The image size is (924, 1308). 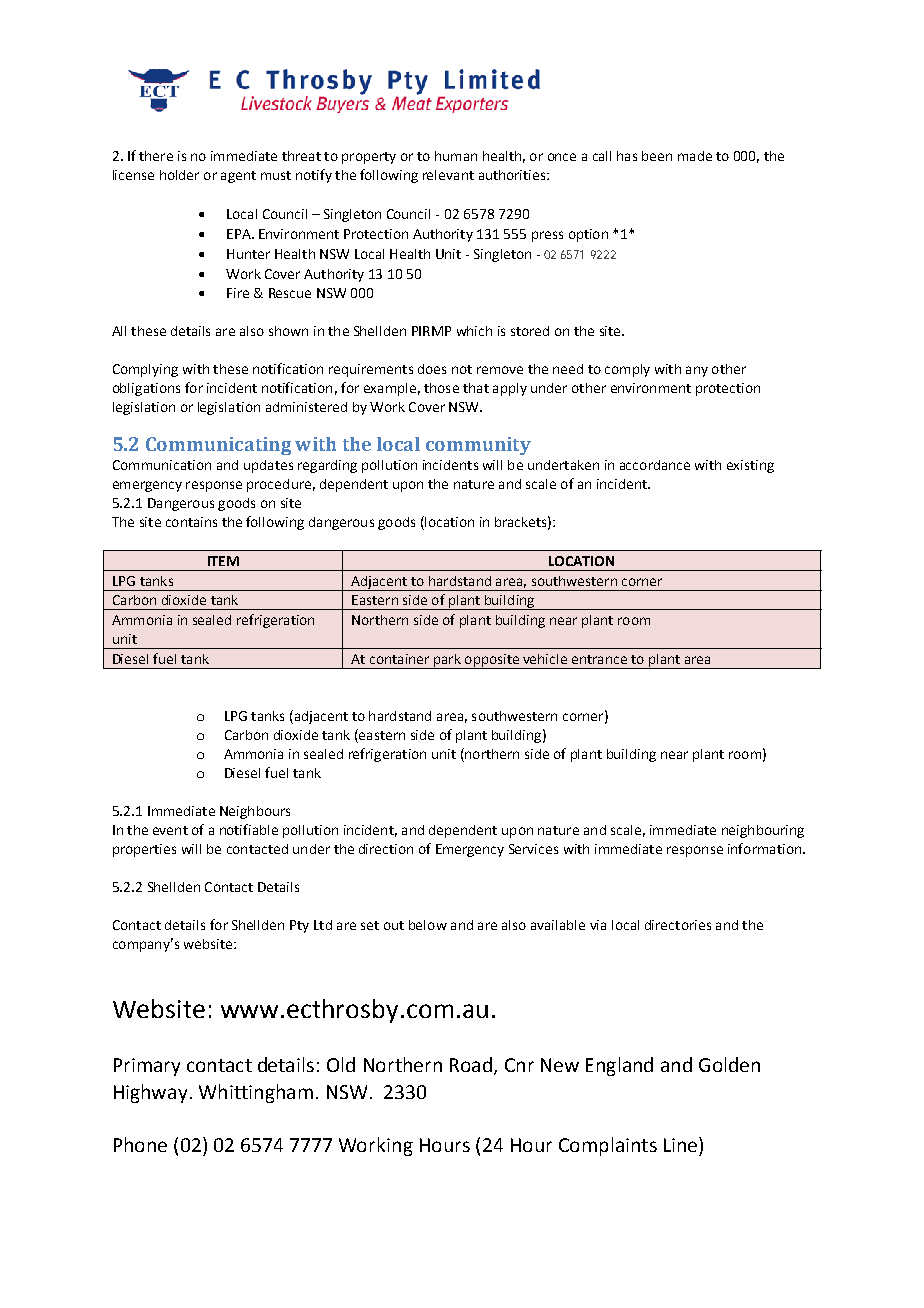 I want to click on Highway, so click(x=150, y=1093).
